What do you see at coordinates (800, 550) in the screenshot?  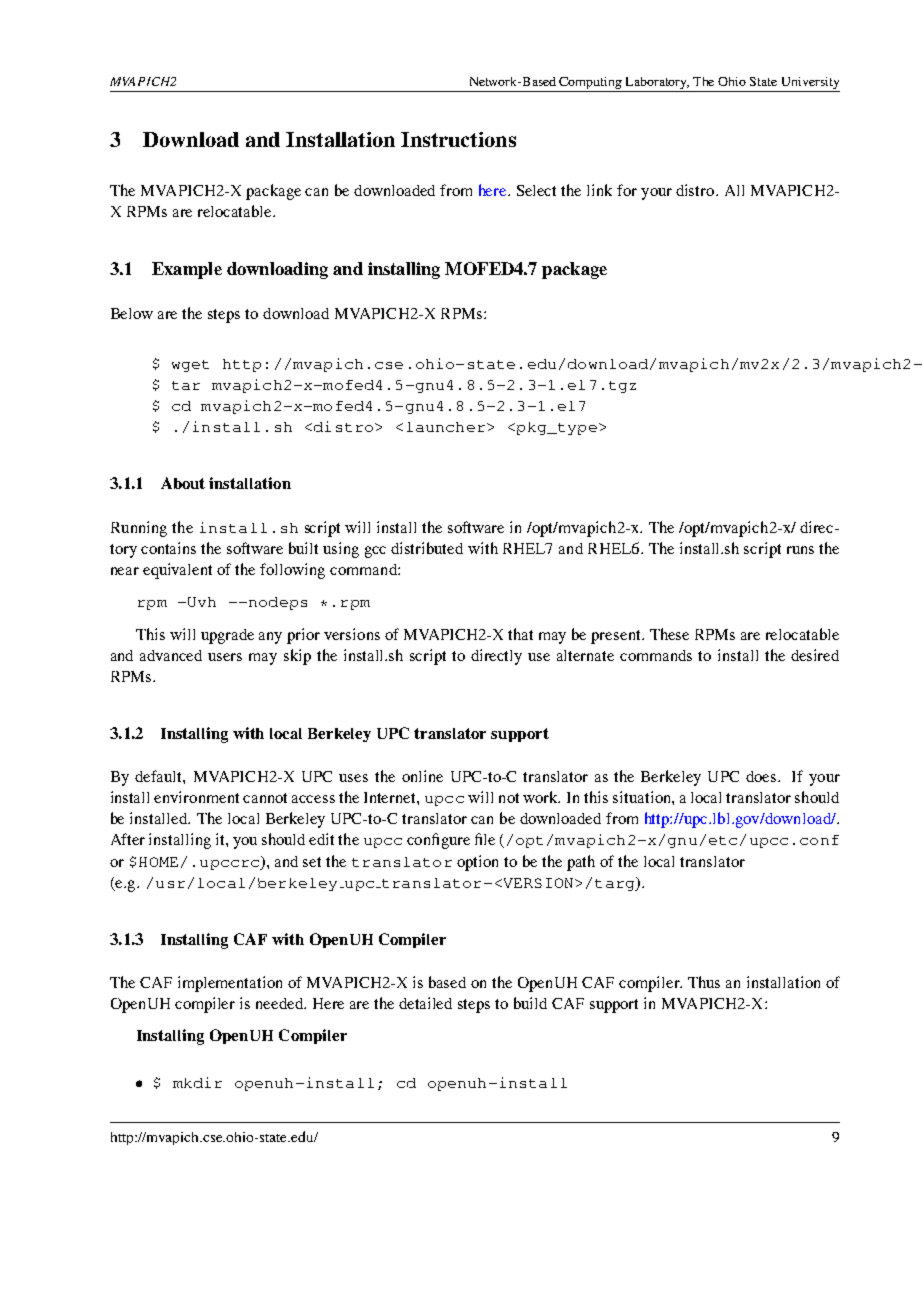 I see `runs` at bounding box center [800, 550].
